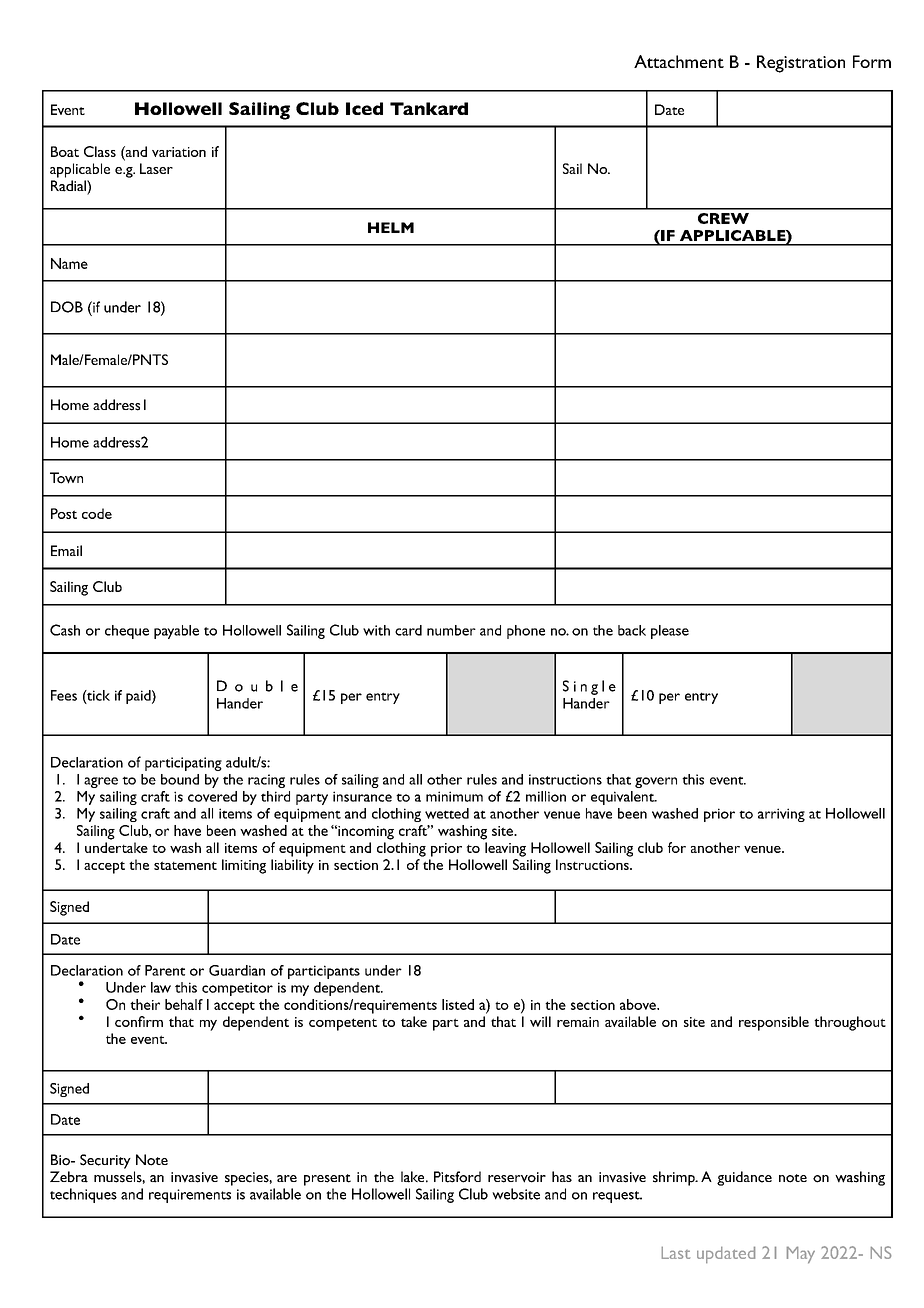 The height and width of the page is (1308, 924). What do you see at coordinates (670, 632) in the page?
I see `please` at bounding box center [670, 632].
